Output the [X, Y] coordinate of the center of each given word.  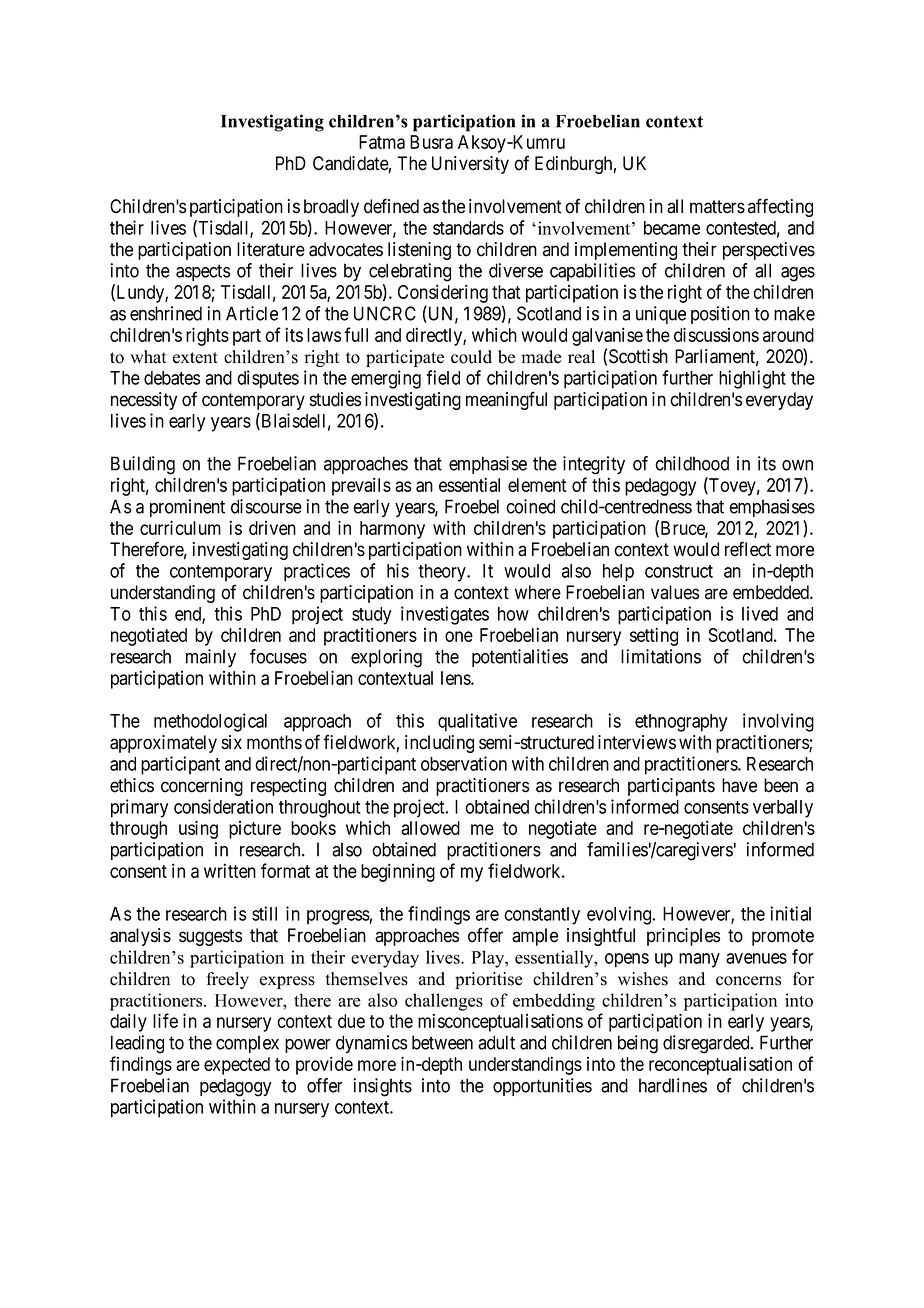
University [470, 165]
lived [760, 613]
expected [237, 1066]
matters [717, 207]
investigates [445, 615]
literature [271, 249]
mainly [211, 658]
